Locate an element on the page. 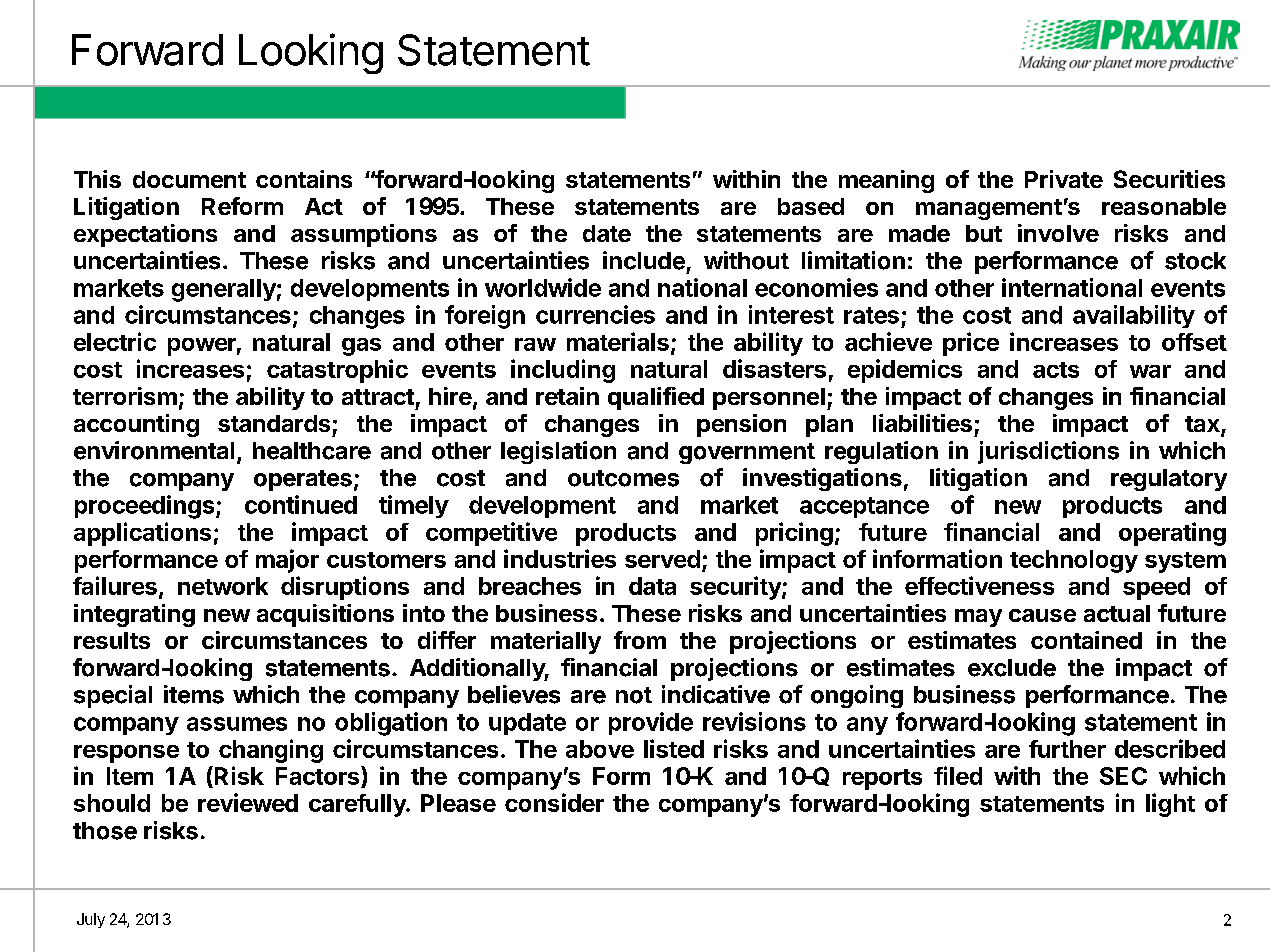 This page has width=1270, height=952. light is located at coordinates (1170, 805).
